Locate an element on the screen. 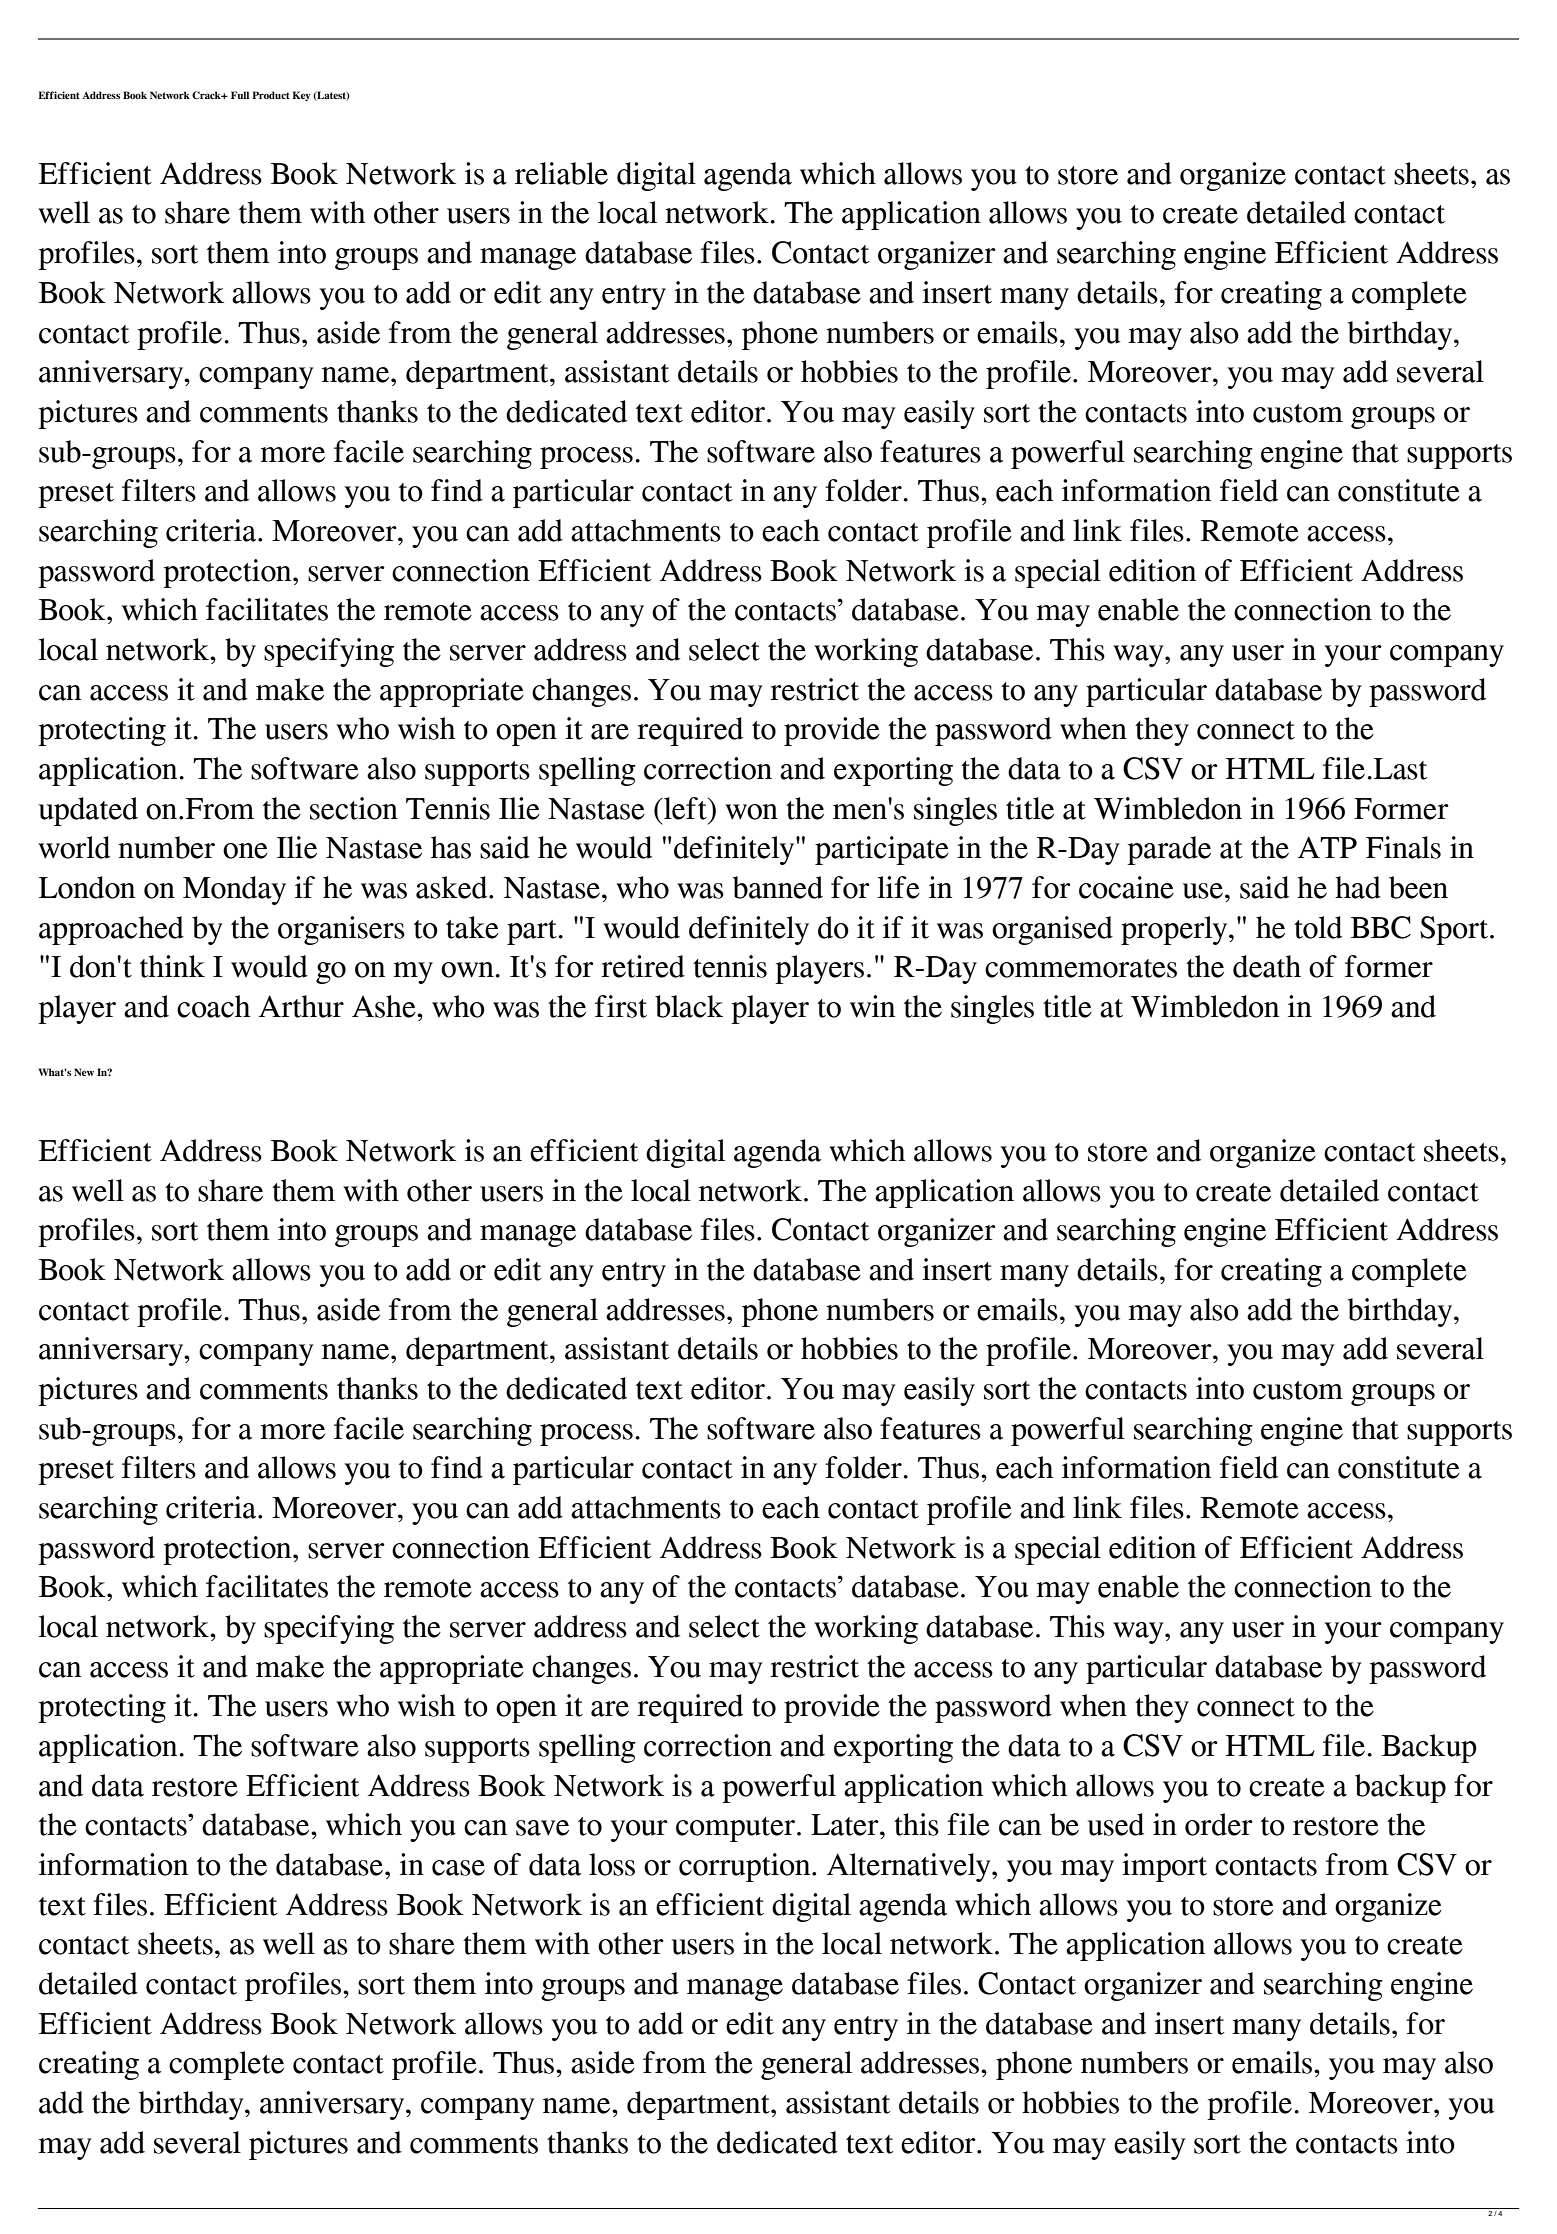  order is located at coordinates (1219, 1824).
